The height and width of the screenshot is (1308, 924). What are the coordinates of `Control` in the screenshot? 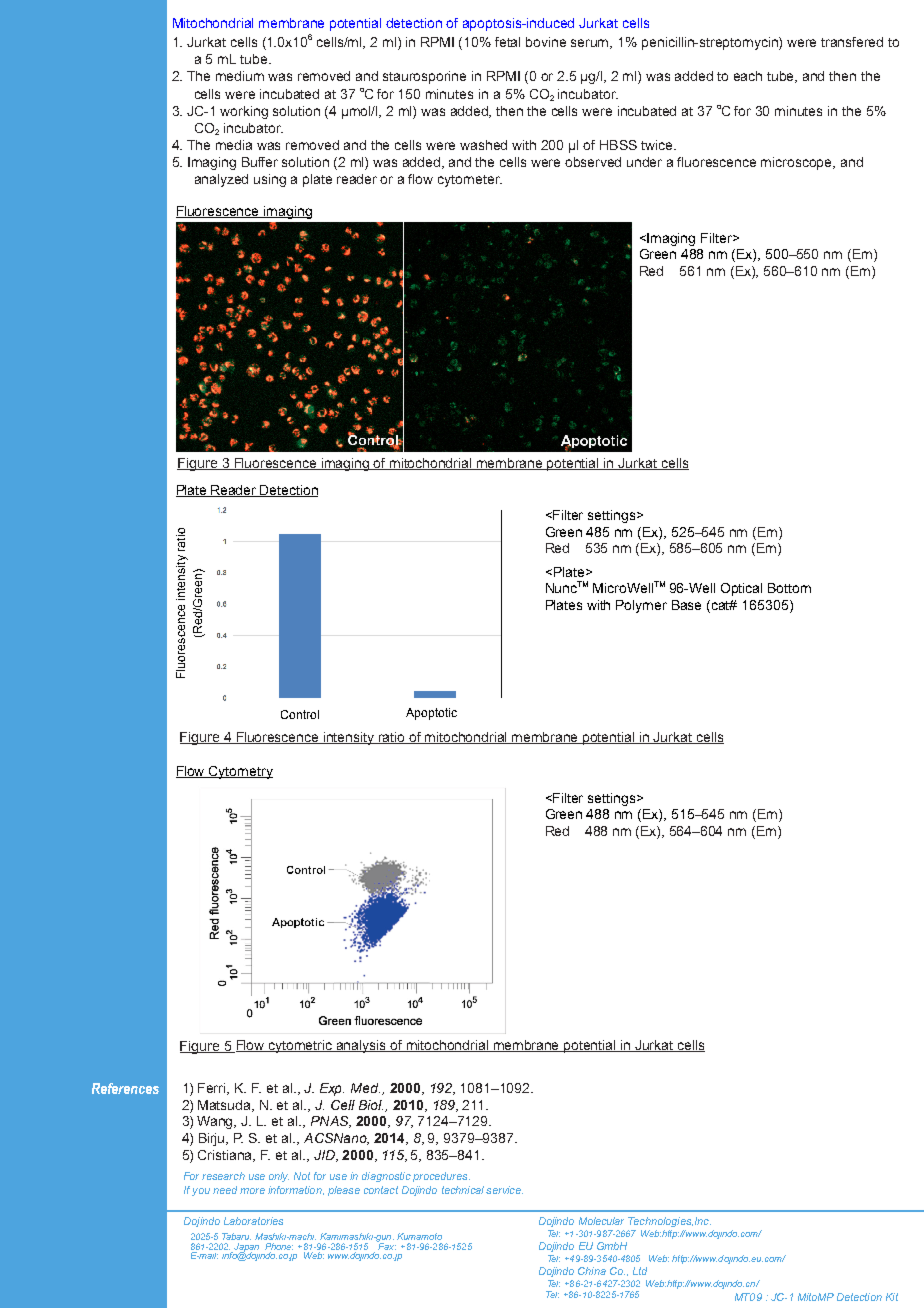 It's located at (300, 714).
